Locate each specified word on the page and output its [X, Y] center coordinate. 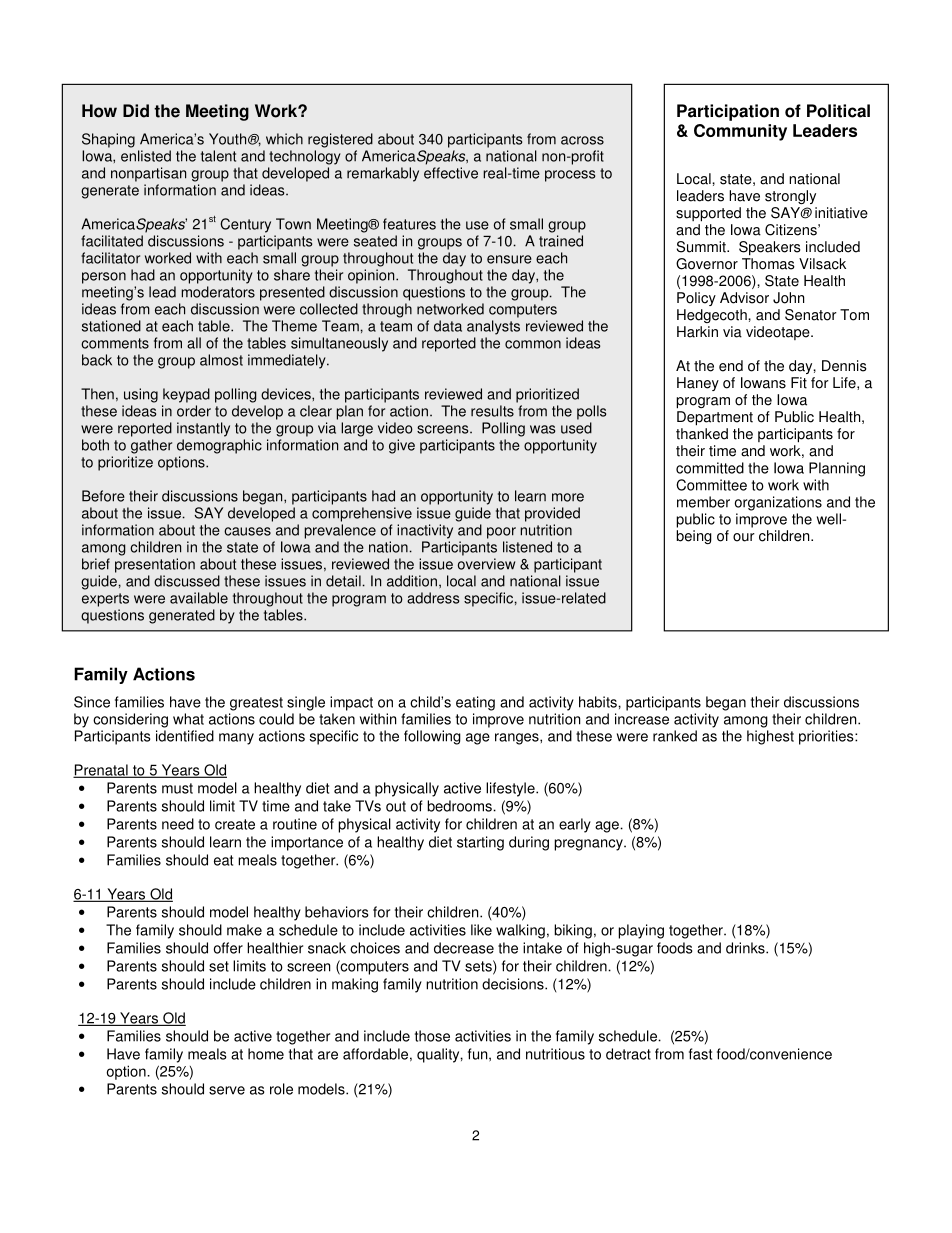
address [433, 598]
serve [227, 1090]
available [199, 598]
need [178, 824]
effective [451, 173]
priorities [827, 737]
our [744, 537]
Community [740, 132]
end [731, 366]
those [432, 1036]
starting [480, 843]
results [492, 411]
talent [218, 156]
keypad [186, 395]
